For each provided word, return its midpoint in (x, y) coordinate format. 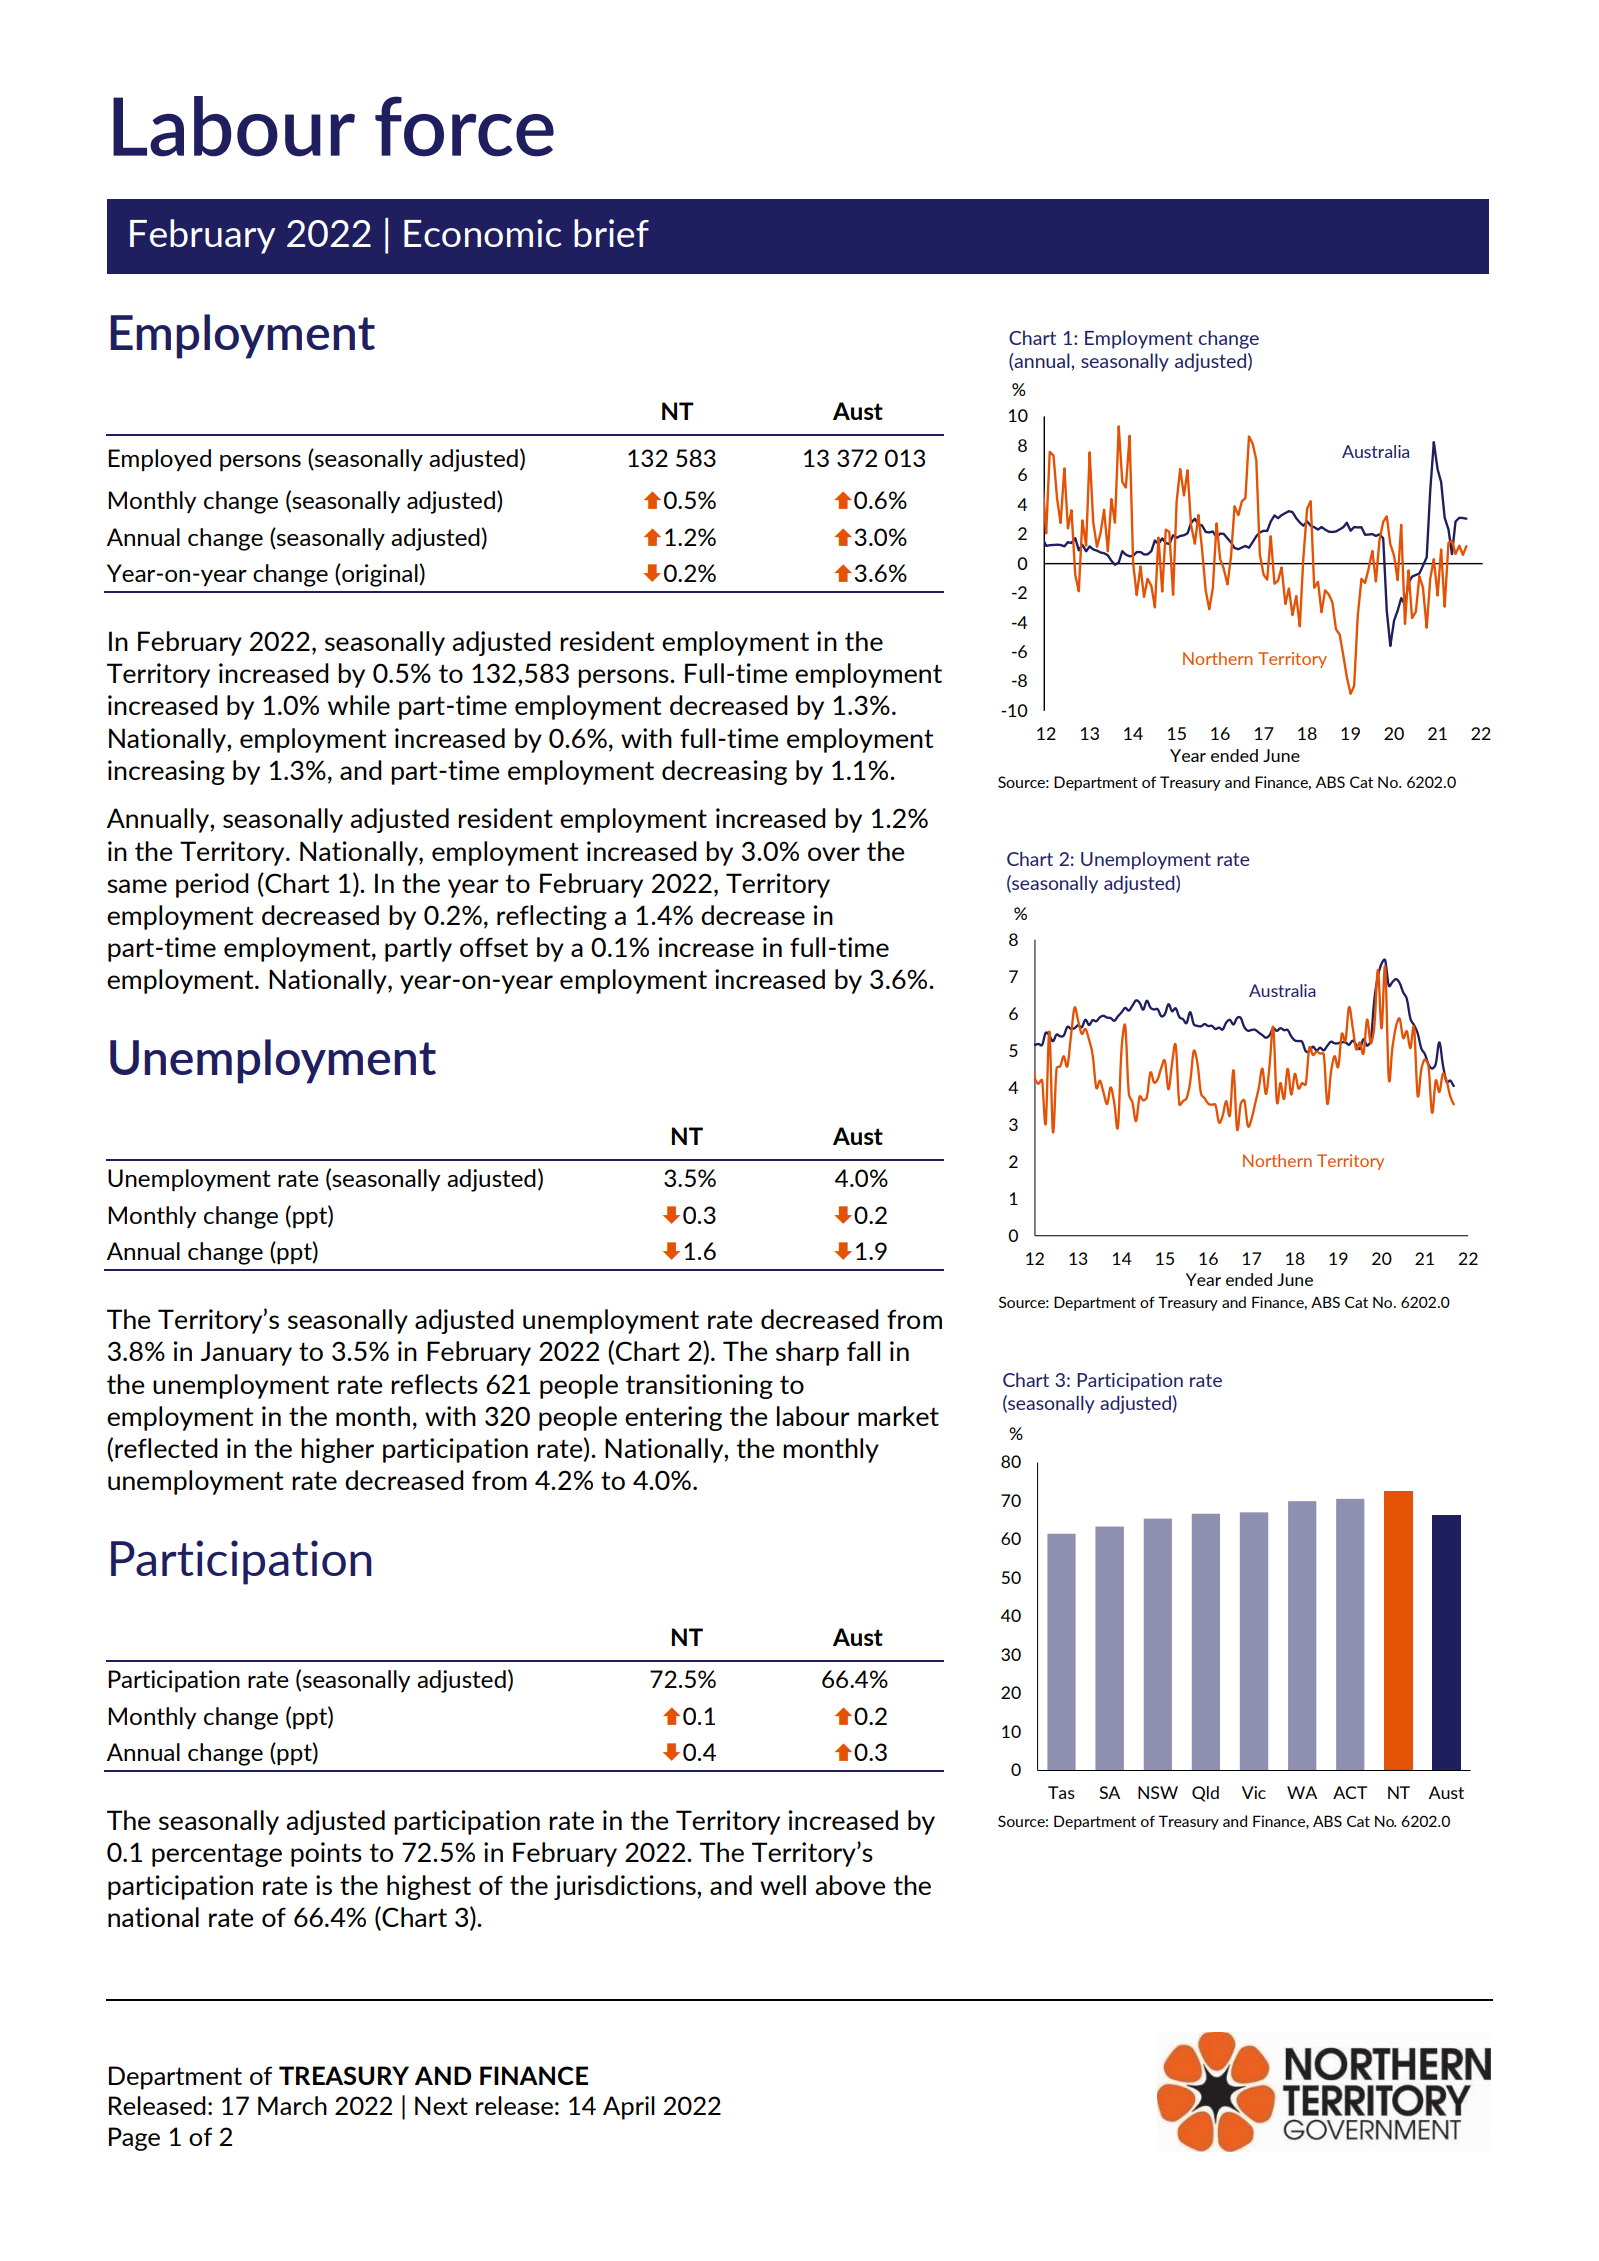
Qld (1205, 1794)
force (464, 126)
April (629, 2108)
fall (863, 1351)
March (292, 2105)
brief (611, 233)
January (246, 1353)
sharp (807, 1353)
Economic (483, 233)
